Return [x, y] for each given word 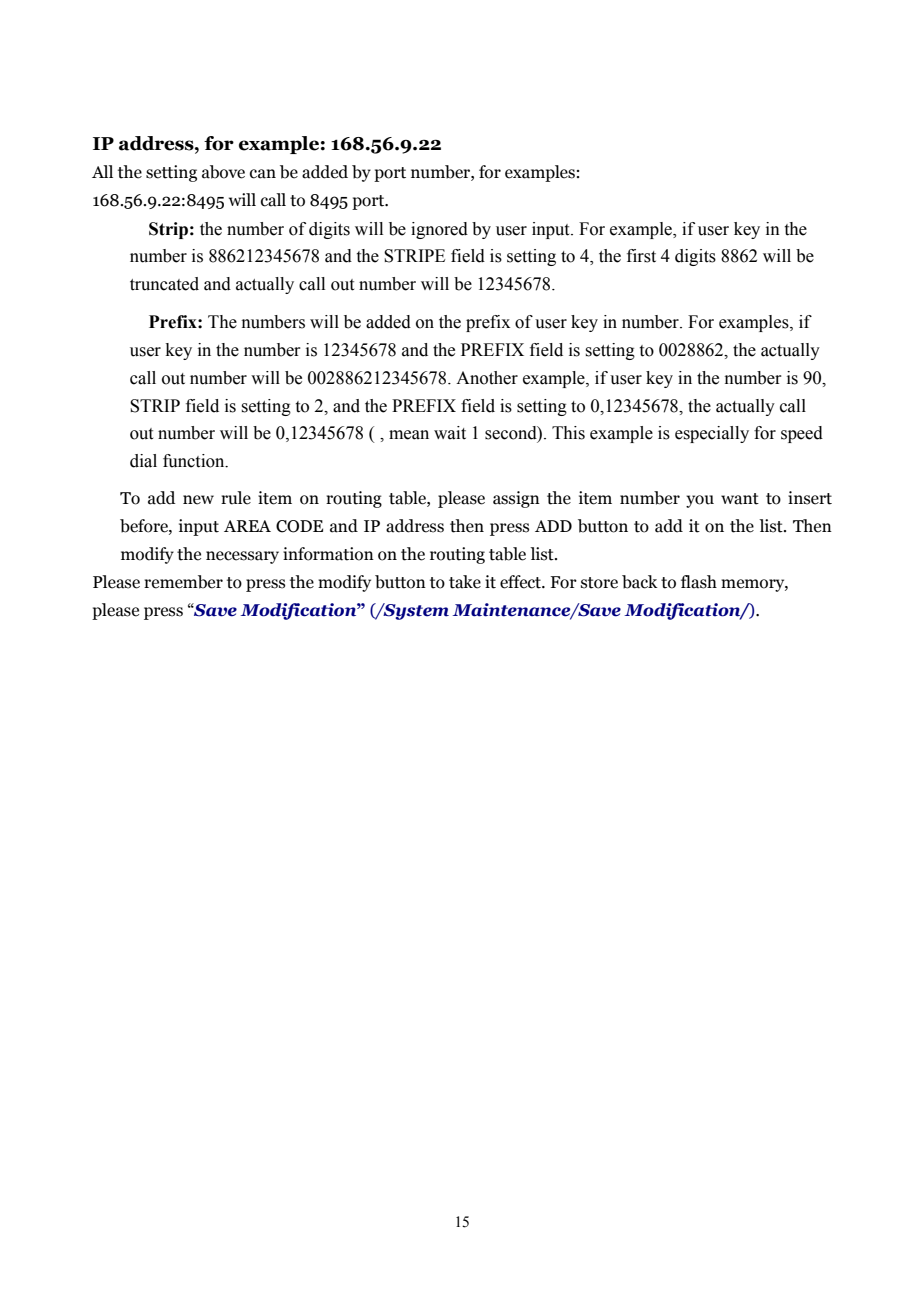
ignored [439, 230]
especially [712, 434]
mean [409, 435]
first [641, 256]
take [465, 582]
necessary [242, 557]
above [223, 172]
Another [487, 378]
